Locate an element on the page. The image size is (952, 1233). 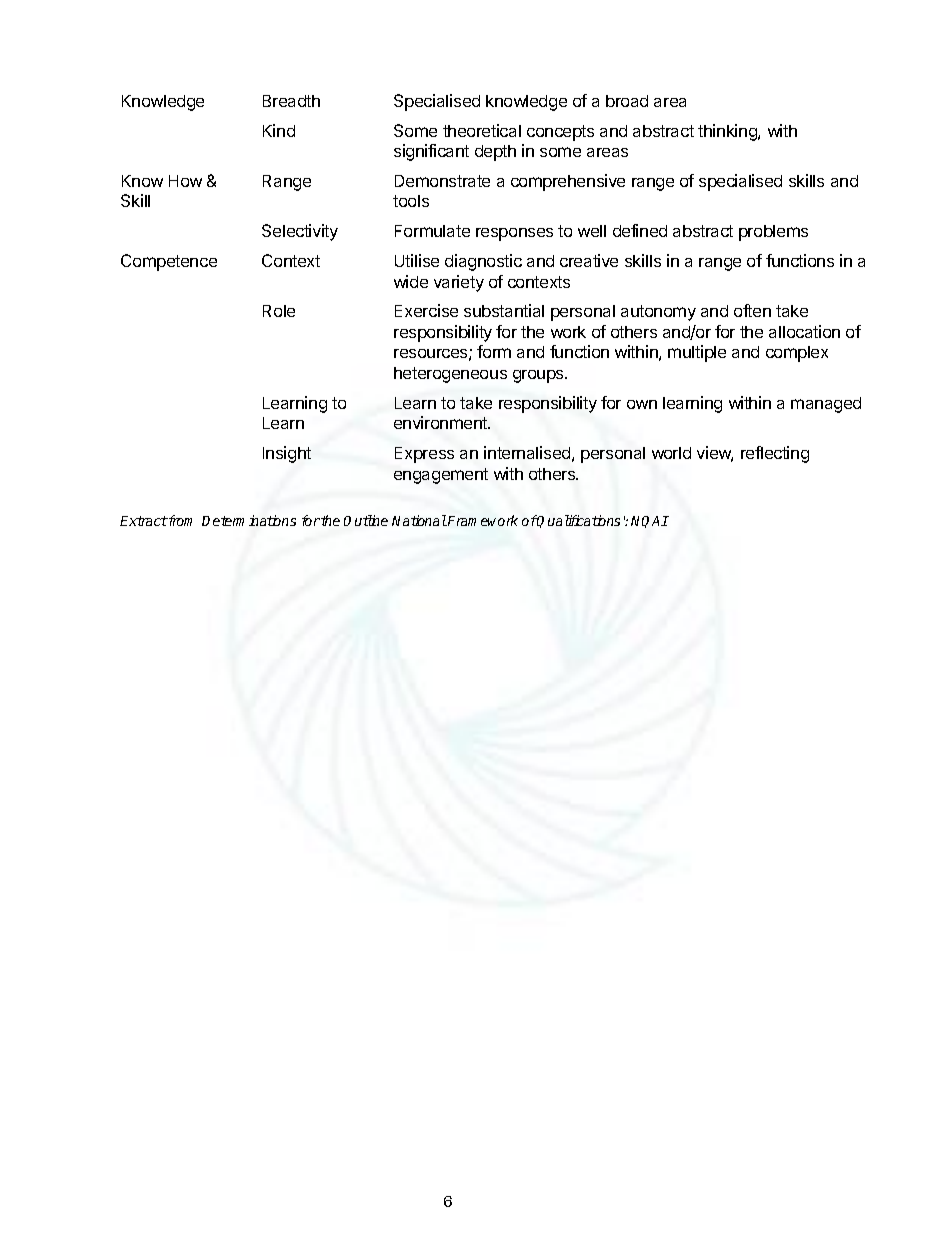
Kind is located at coordinates (279, 130).
